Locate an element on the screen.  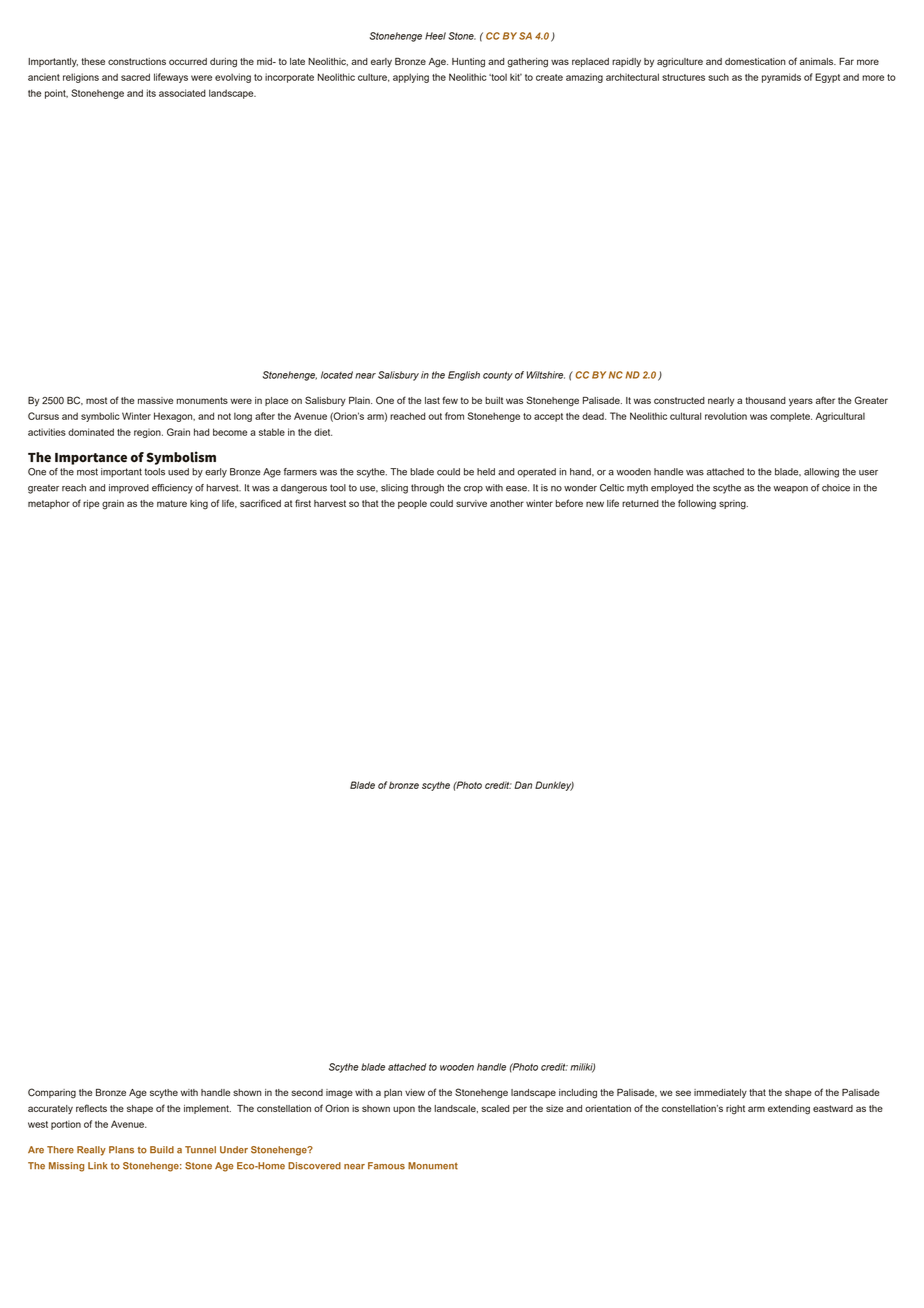
spring is located at coordinates (733, 505).
